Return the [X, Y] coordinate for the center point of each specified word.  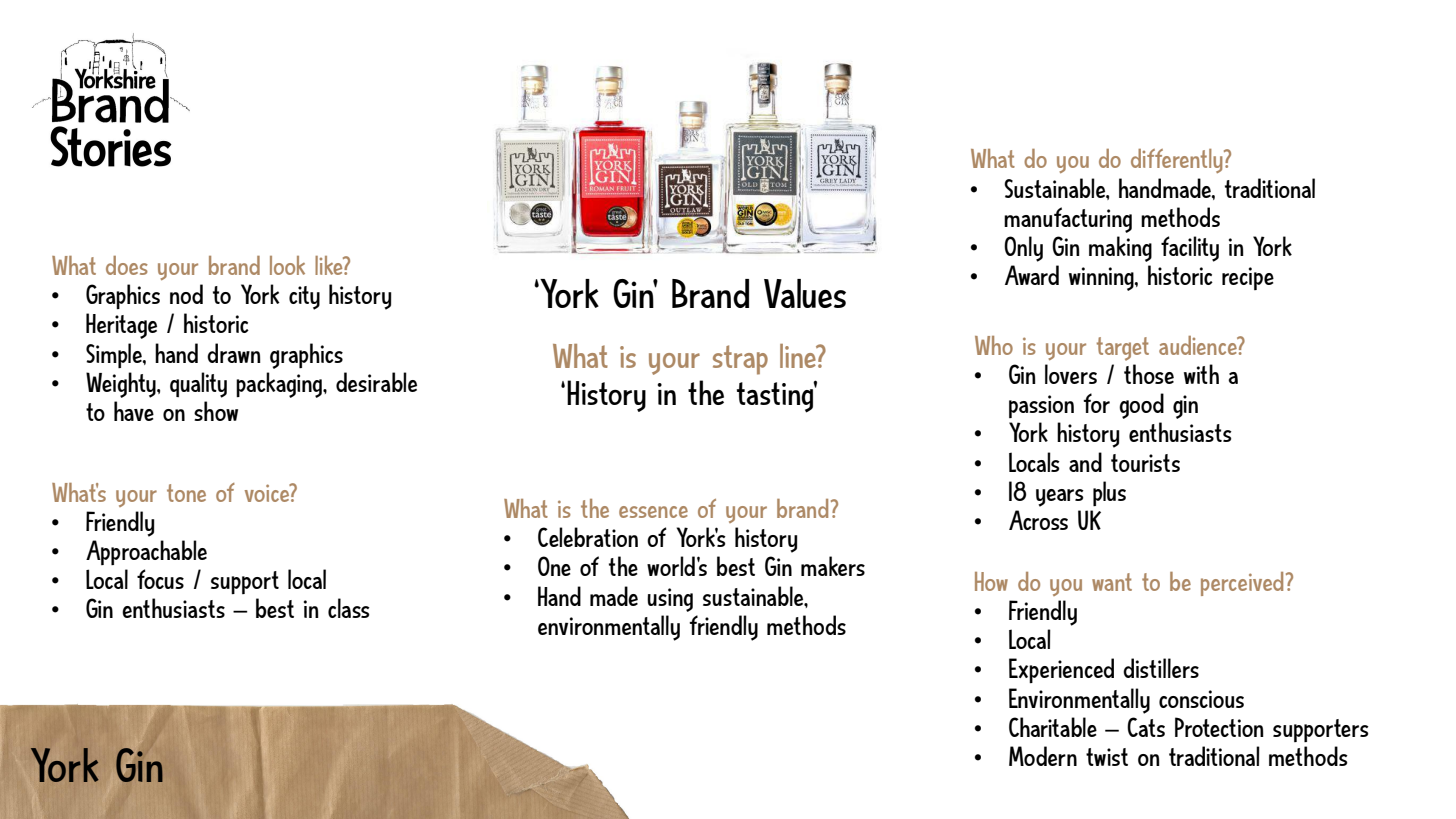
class [349, 608]
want [1112, 582]
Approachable [146, 552]
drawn [234, 353]
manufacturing [1068, 220]
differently [1178, 161]
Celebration [588, 537]
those [1149, 374]
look [287, 265]
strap [740, 360]
